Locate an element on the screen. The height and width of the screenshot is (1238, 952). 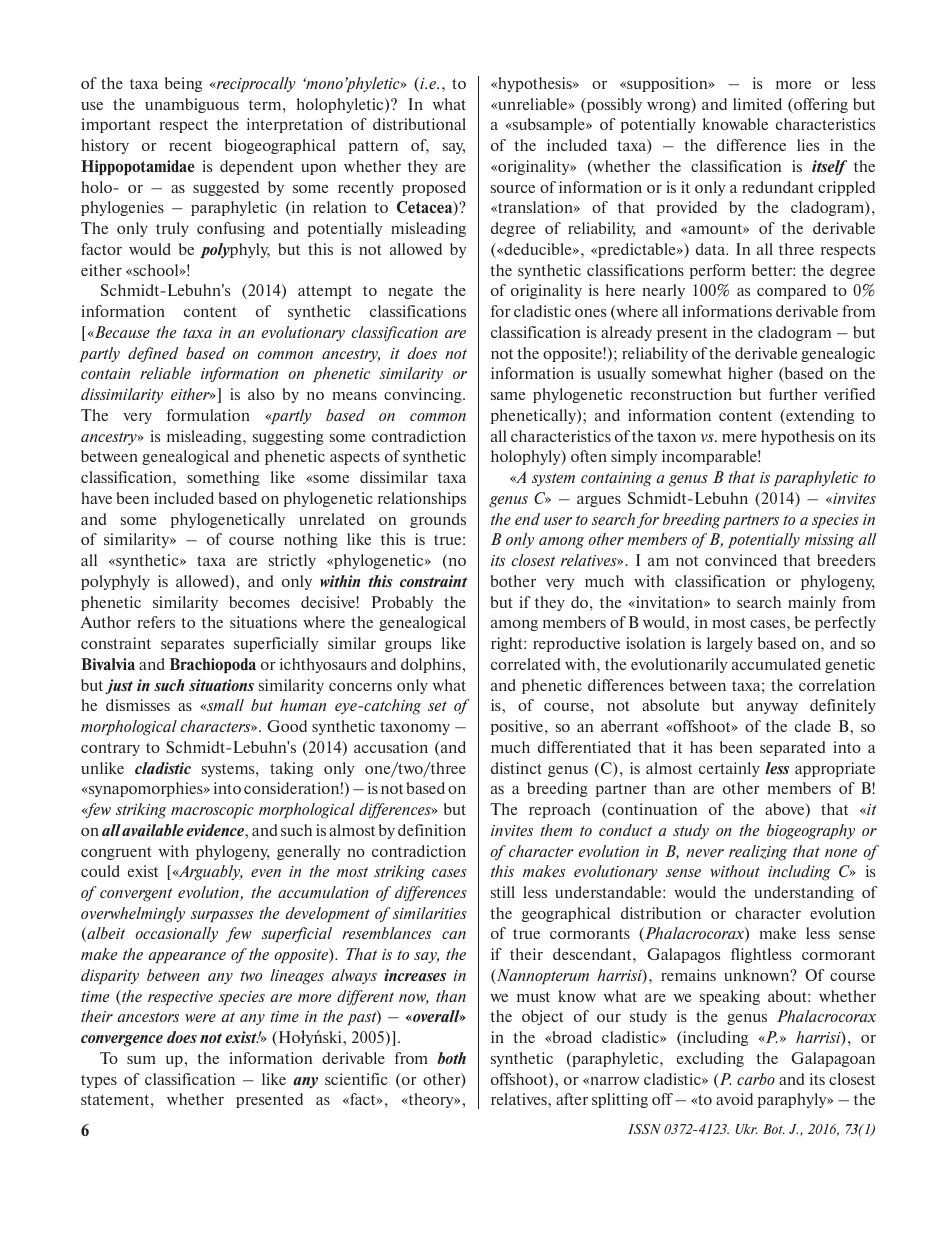
pattern is located at coordinates (373, 147).
